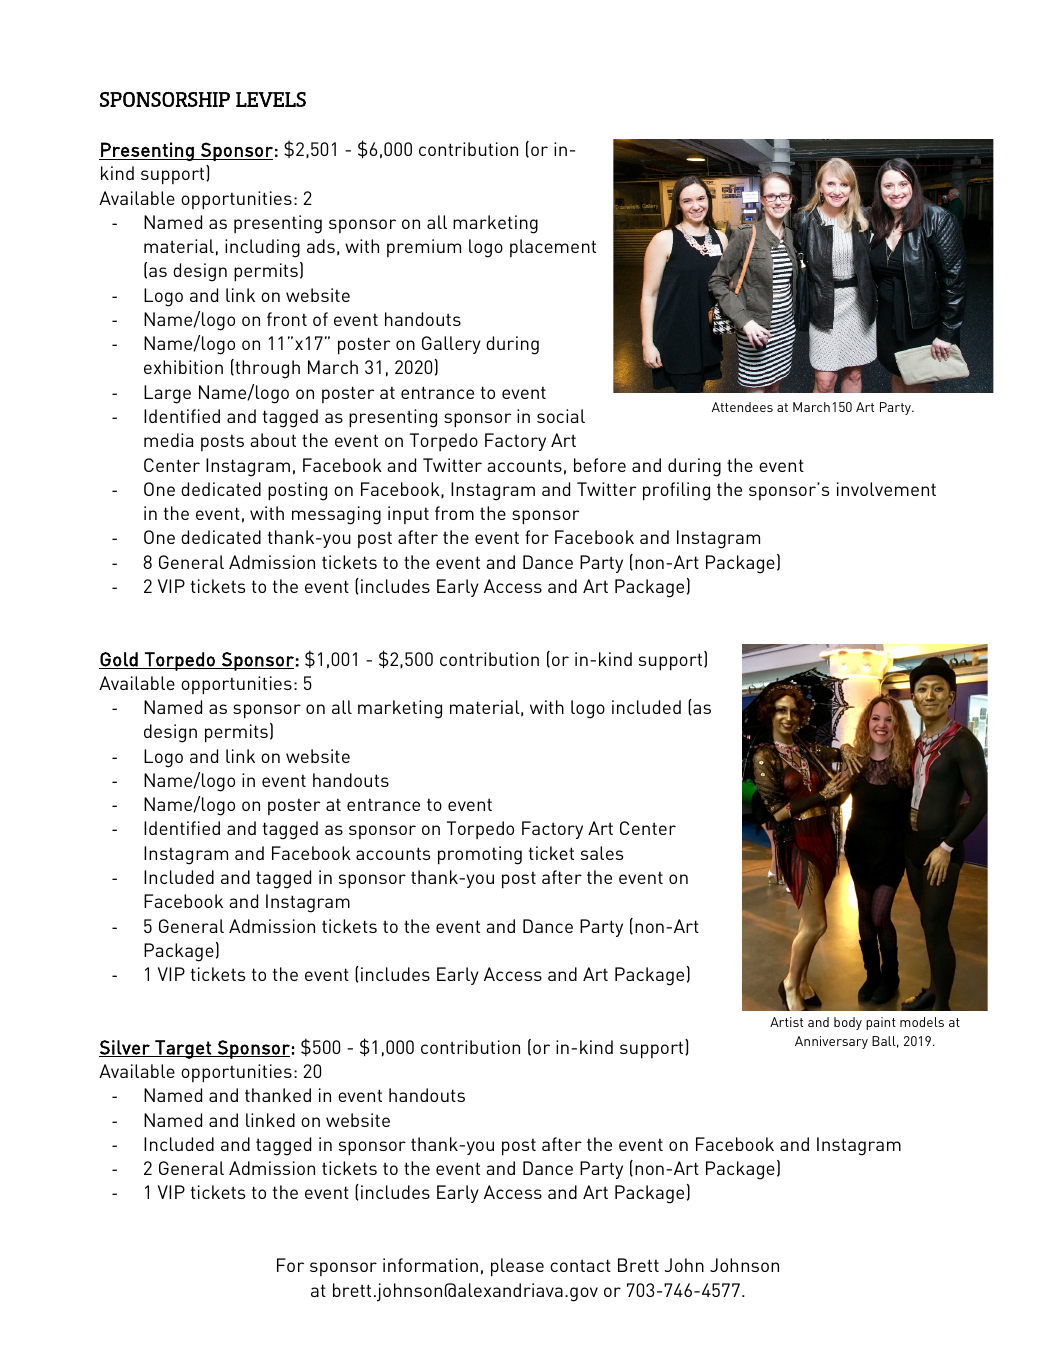  I want to click on contact, so click(580, 1265).
